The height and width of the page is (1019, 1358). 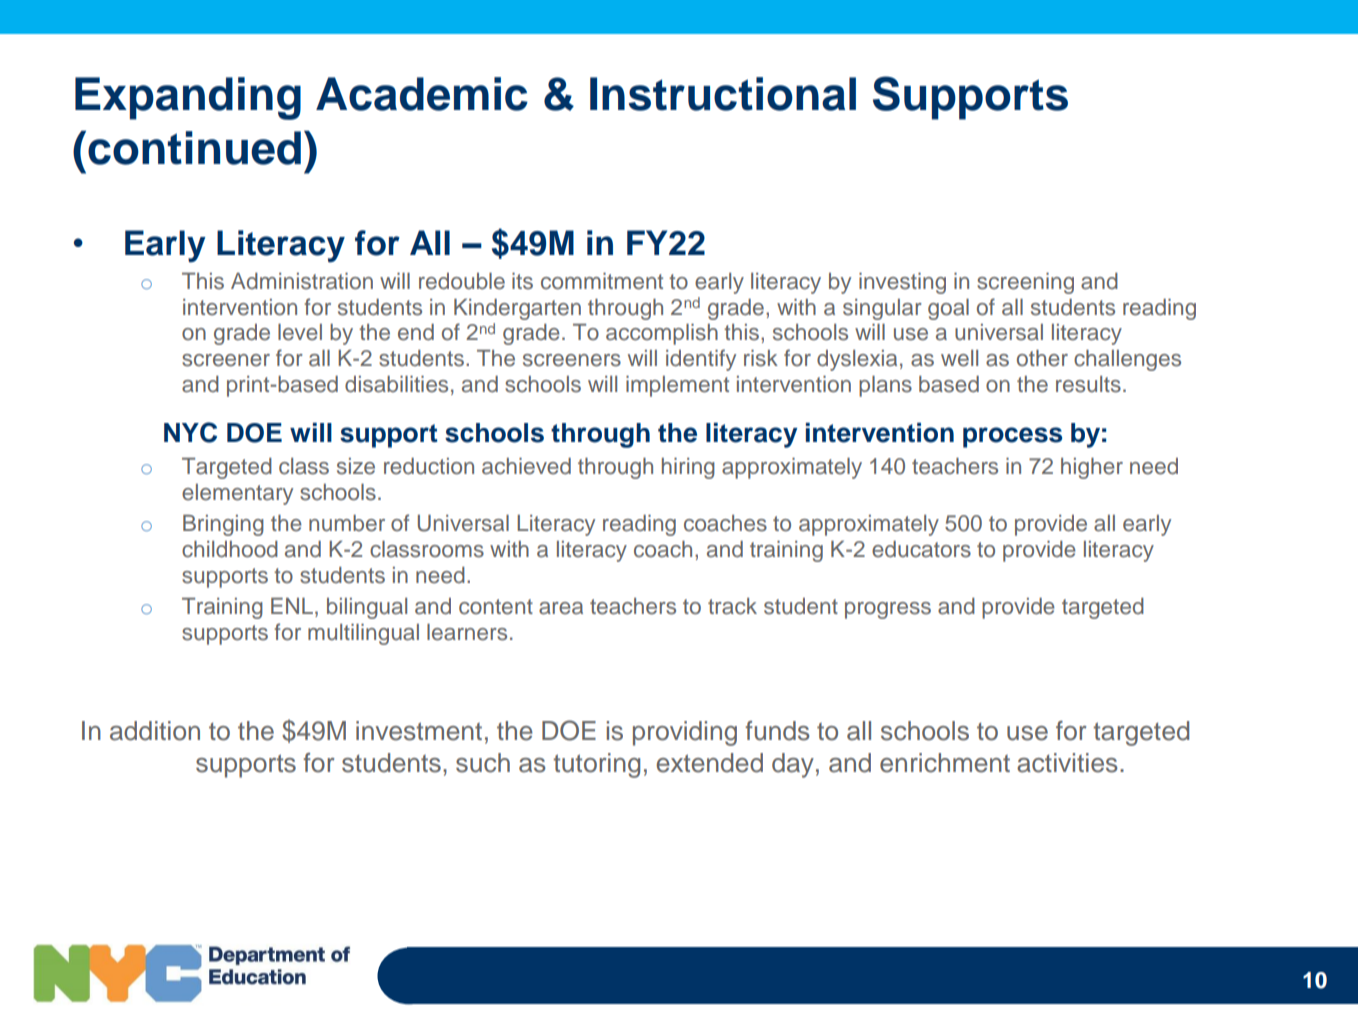 What do you see at coordinates (685, 733) in the page?
I see `providing` at bounding box center [685, 733].
